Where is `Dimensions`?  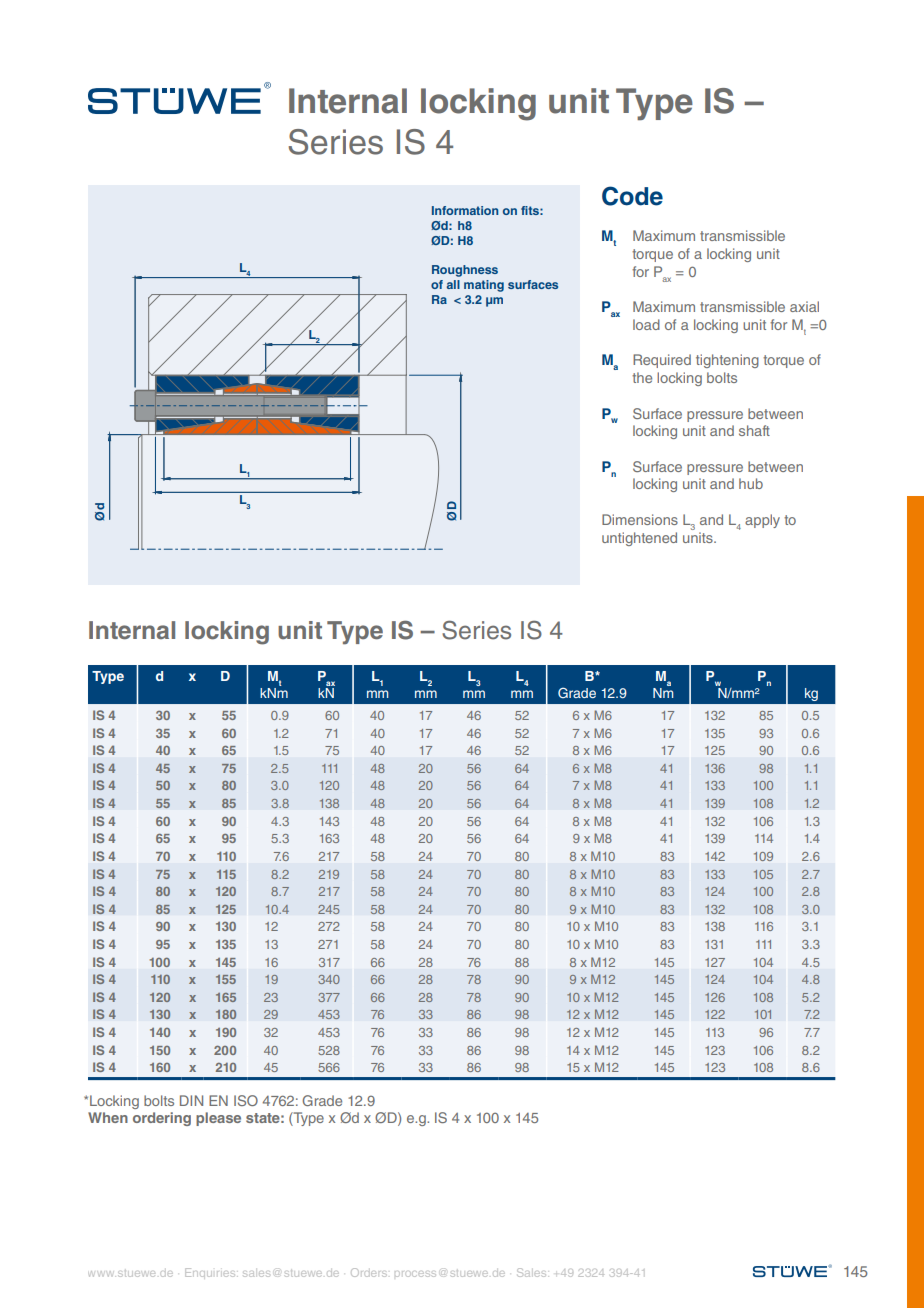 Dimensions is located at coordinates (640, 519).
